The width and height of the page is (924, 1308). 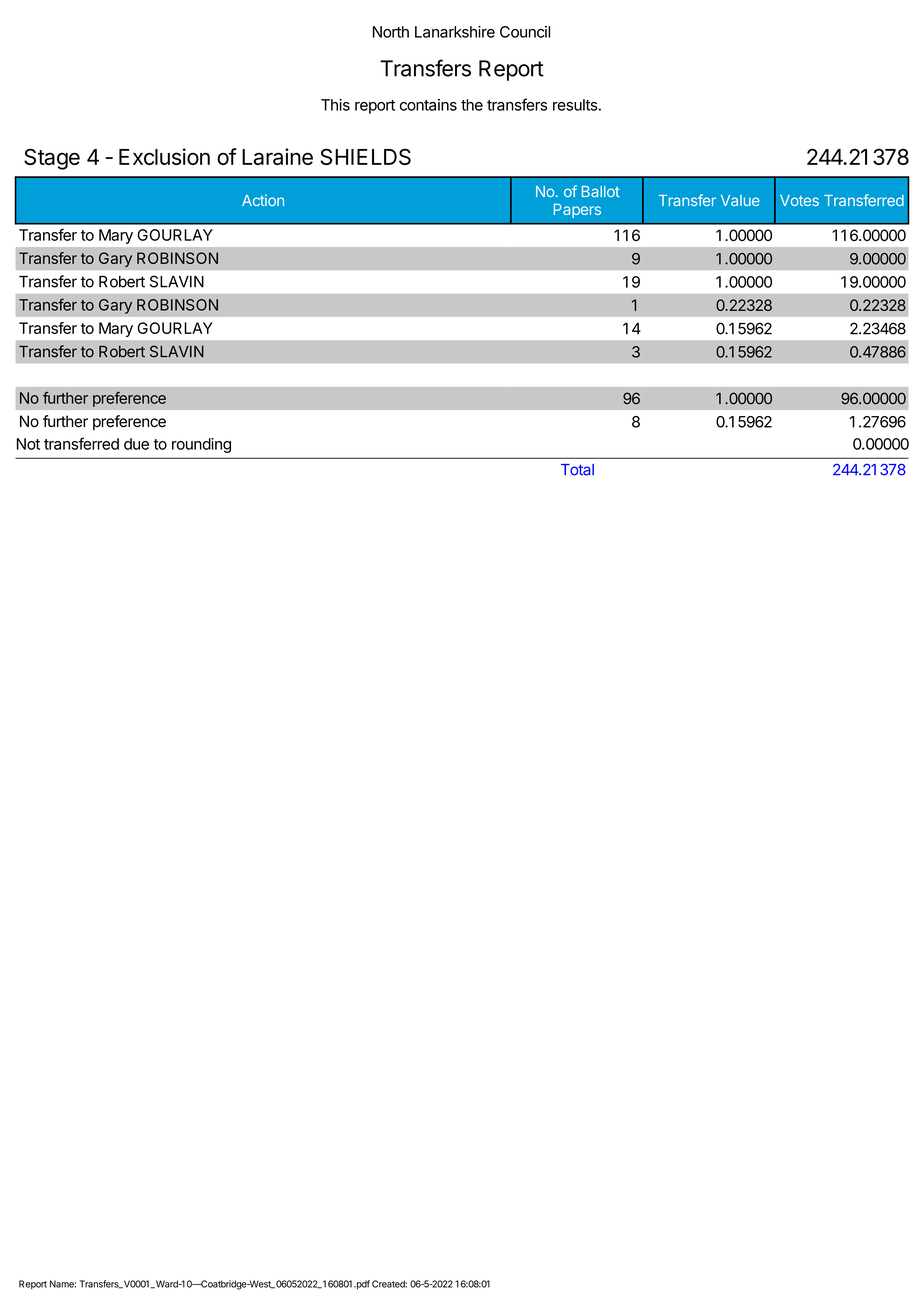 I want to click on Value, so click(x=740, y=200).
